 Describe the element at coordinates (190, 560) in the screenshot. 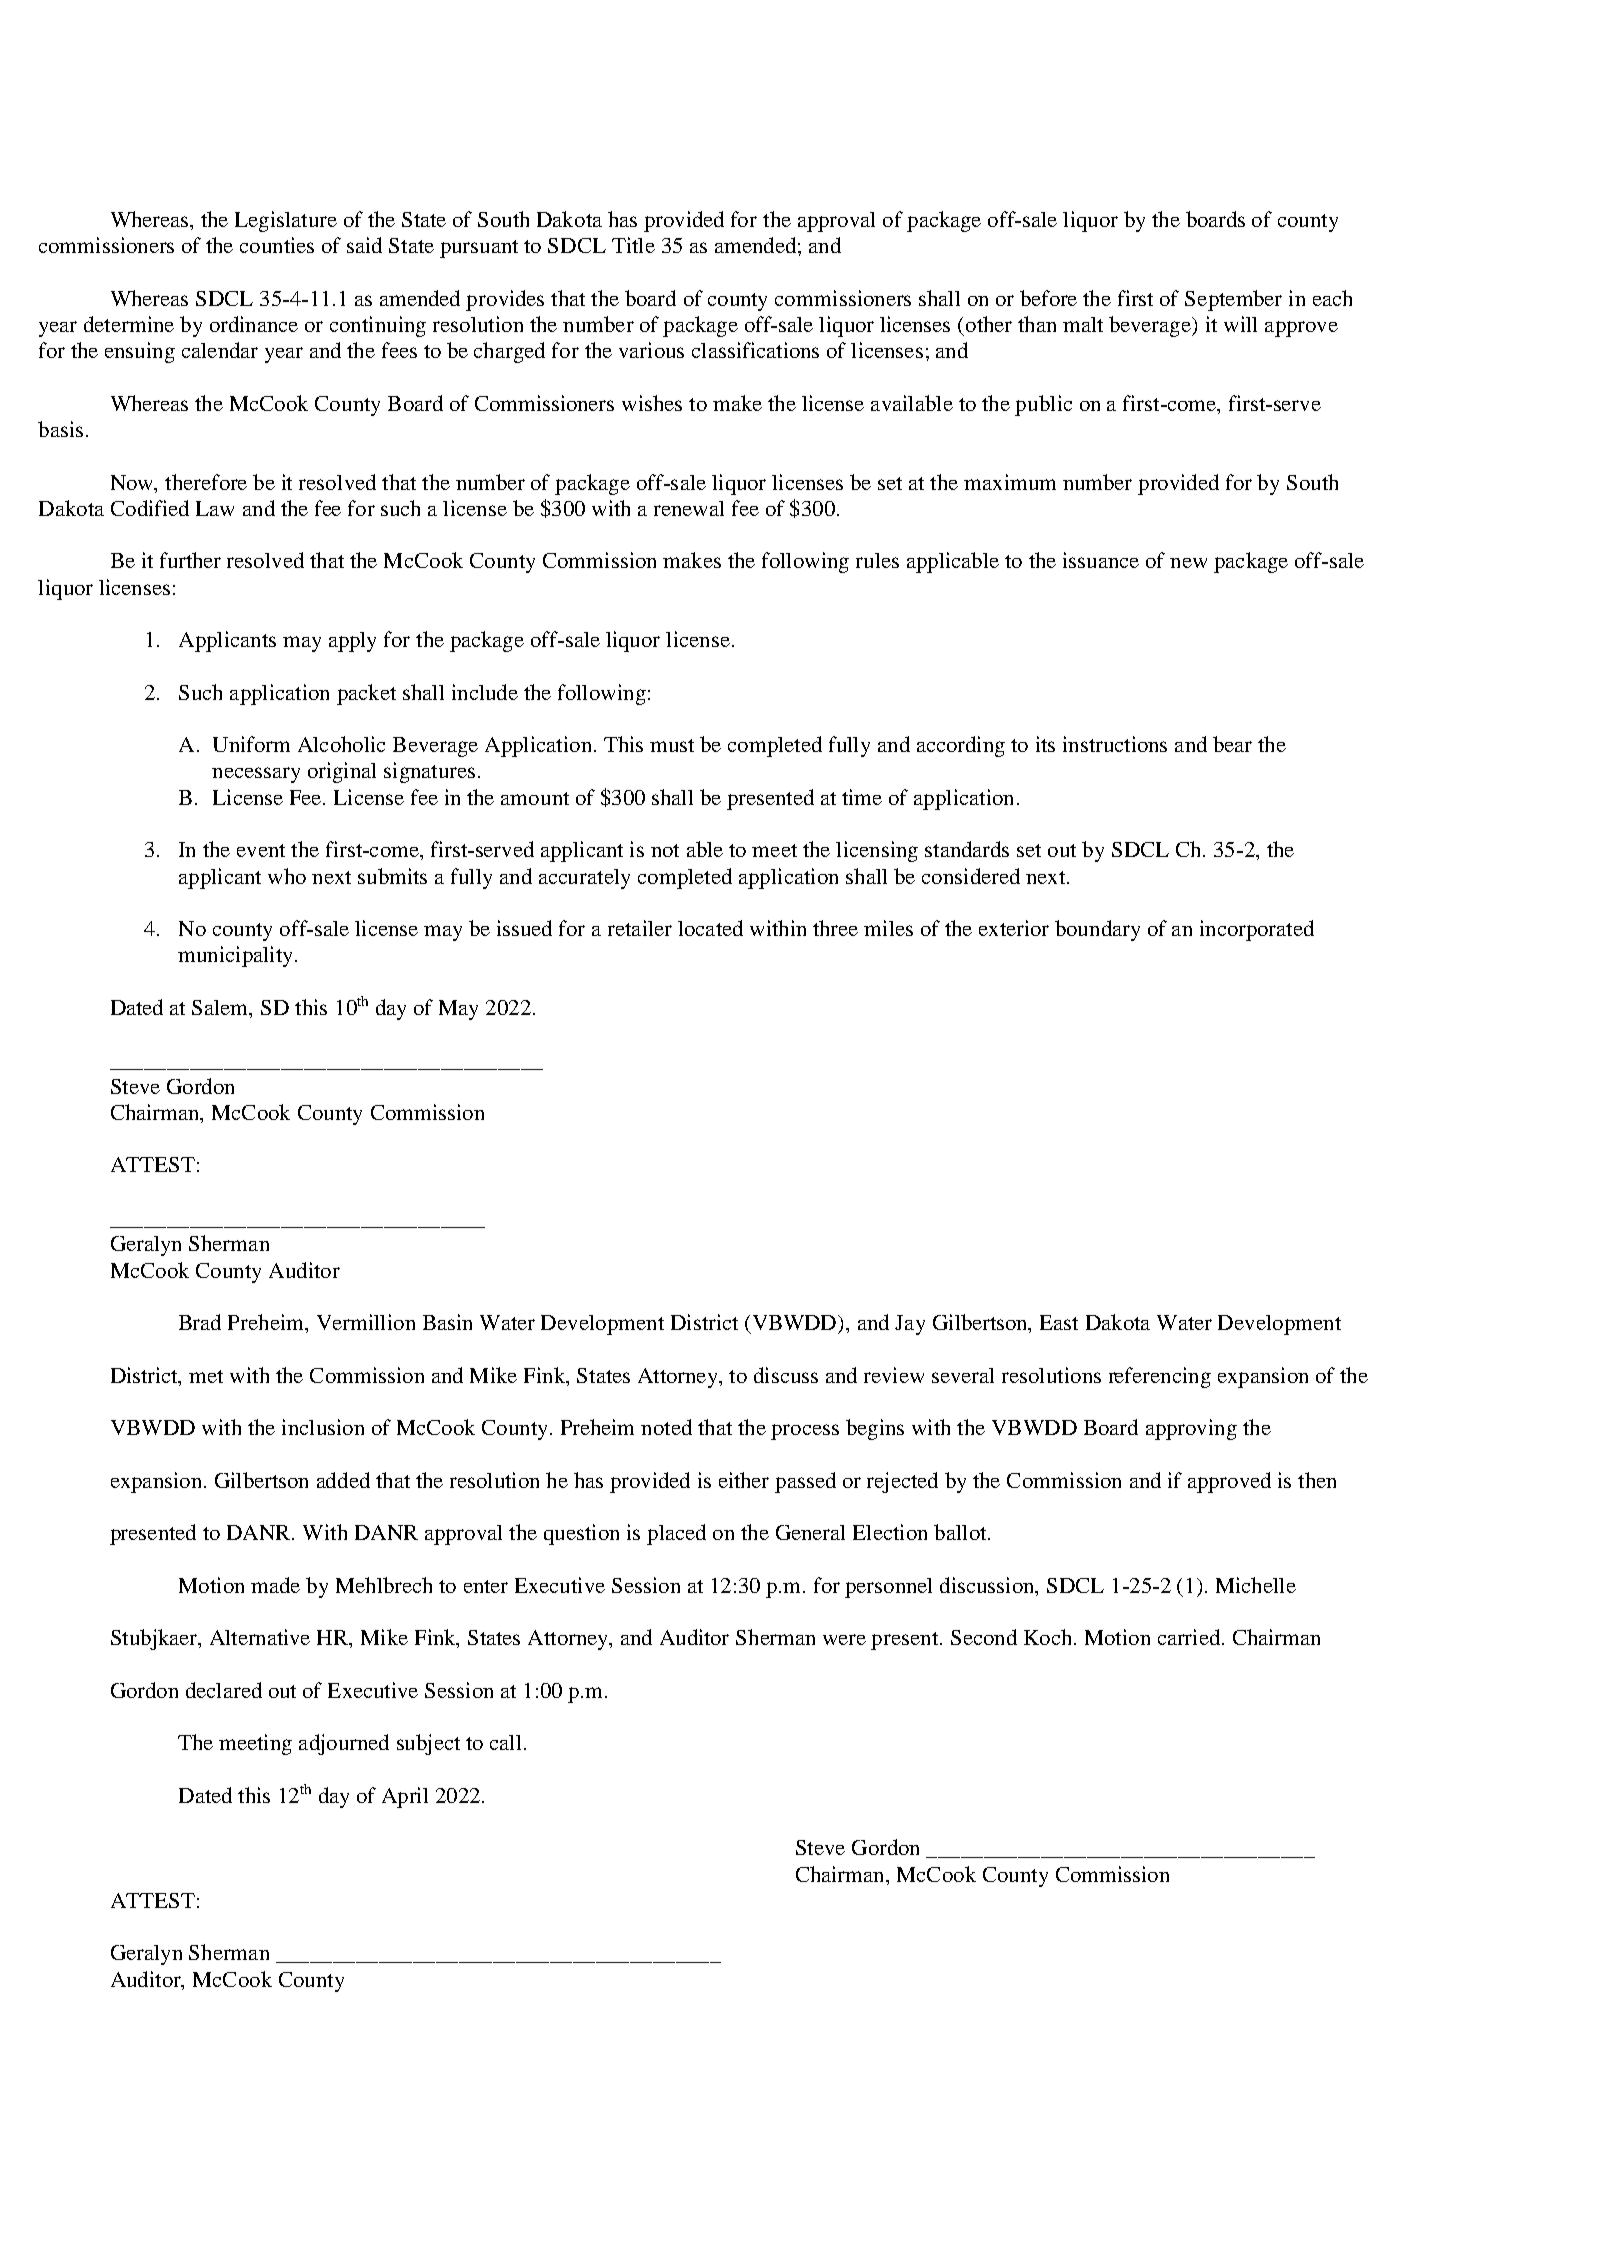

I see `further` at that location.
